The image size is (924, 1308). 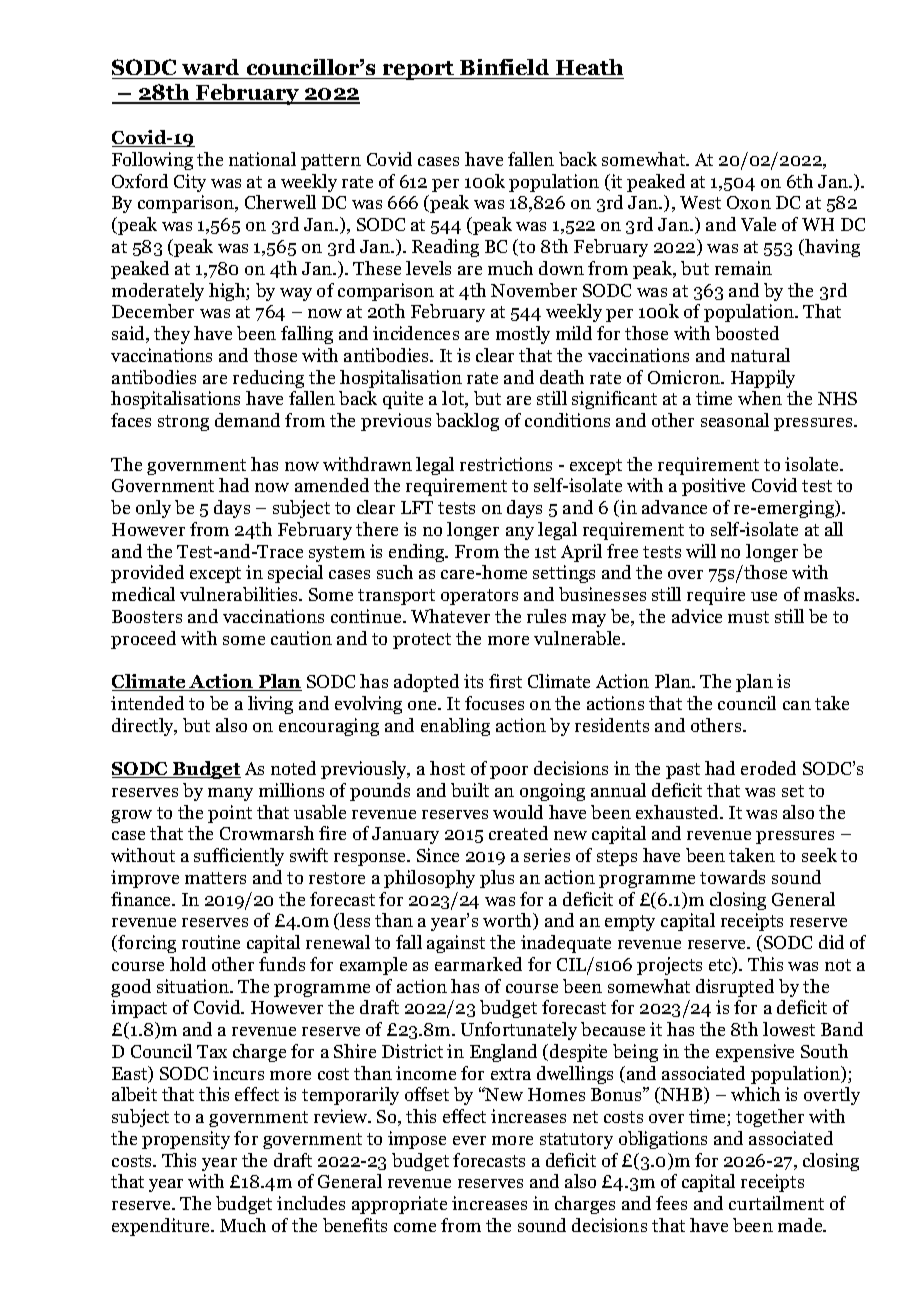 What do you see at coordinates (162, 1227) in the page?
I see `expenditure` at bounding box center [162, 1227].
